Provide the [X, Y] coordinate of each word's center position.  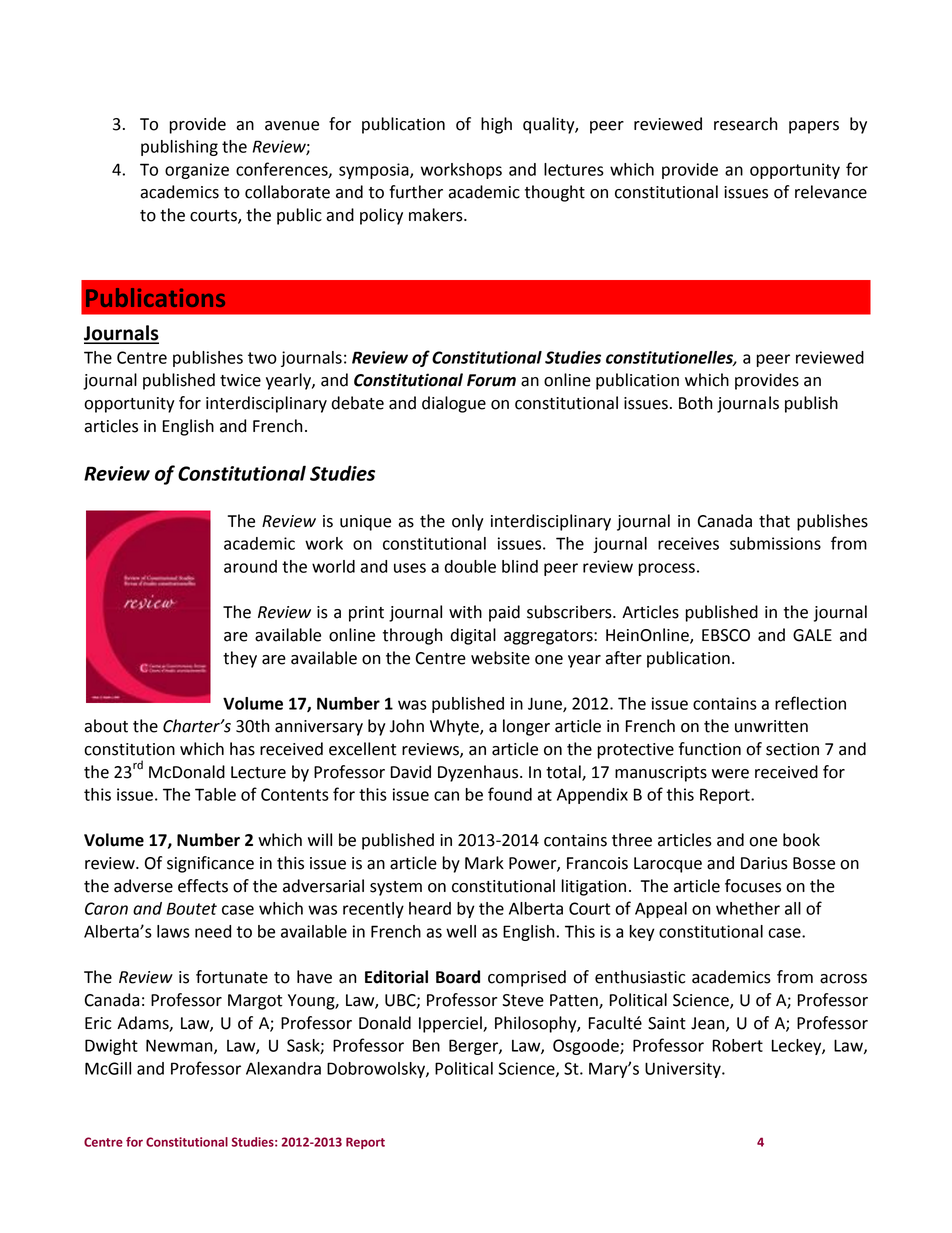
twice [240, 380]
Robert [738, 1045]
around [250, 566]
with [465, 612]
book [801, 840]
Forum [491, 380]
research [745, 124]
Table [215, 794]
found [510, 794]
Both [695, 403]
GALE [812, 635]
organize [197, 171]
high [496, 125]
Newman [180, 1046]
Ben [426, 1045]
